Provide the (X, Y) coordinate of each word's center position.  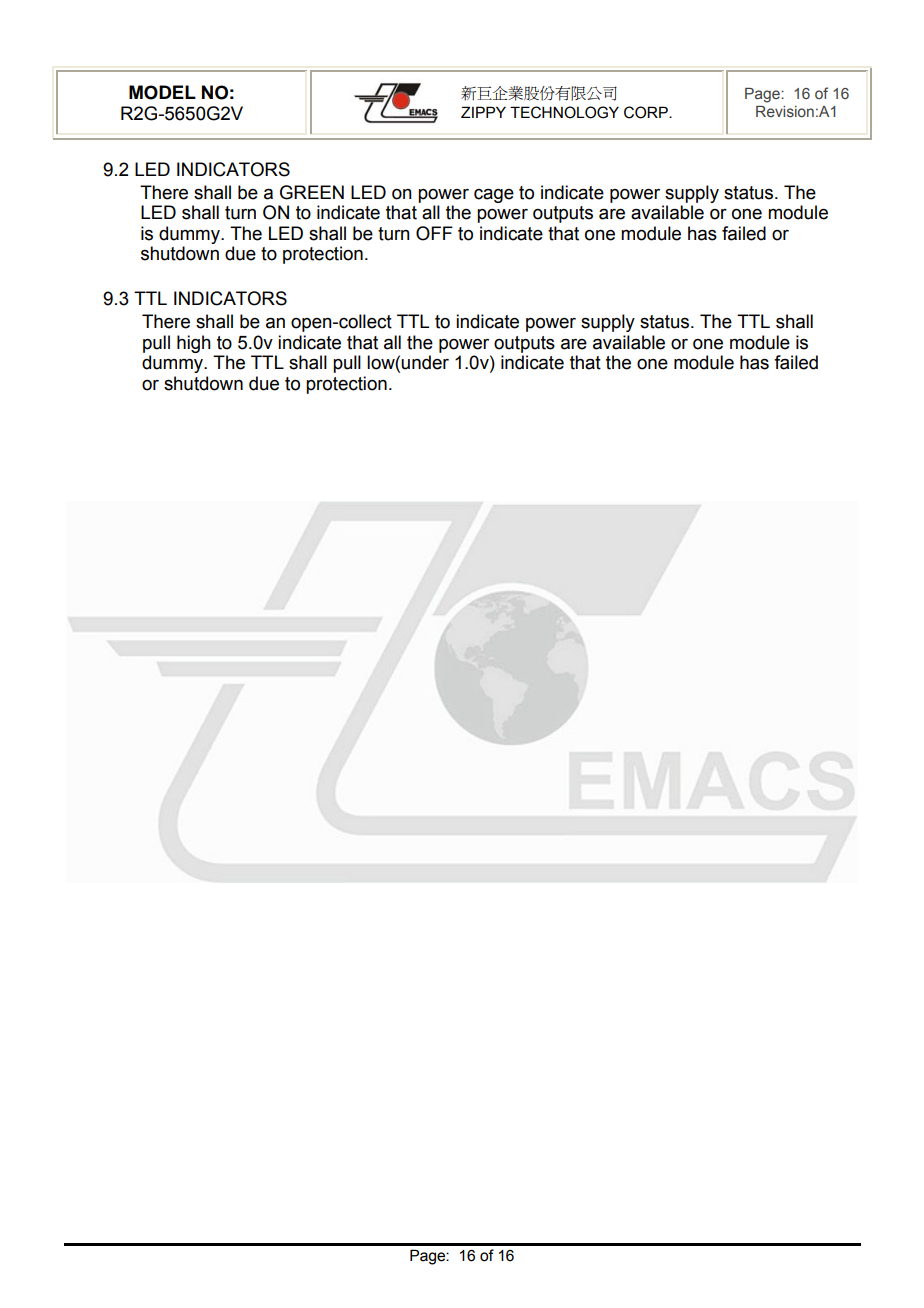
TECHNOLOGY (564, 112)
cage (494, 195)
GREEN (312, 192)
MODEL (162, 92)
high (194, 344)
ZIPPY (483, 112)
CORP (647, 112)
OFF (434, 233)
